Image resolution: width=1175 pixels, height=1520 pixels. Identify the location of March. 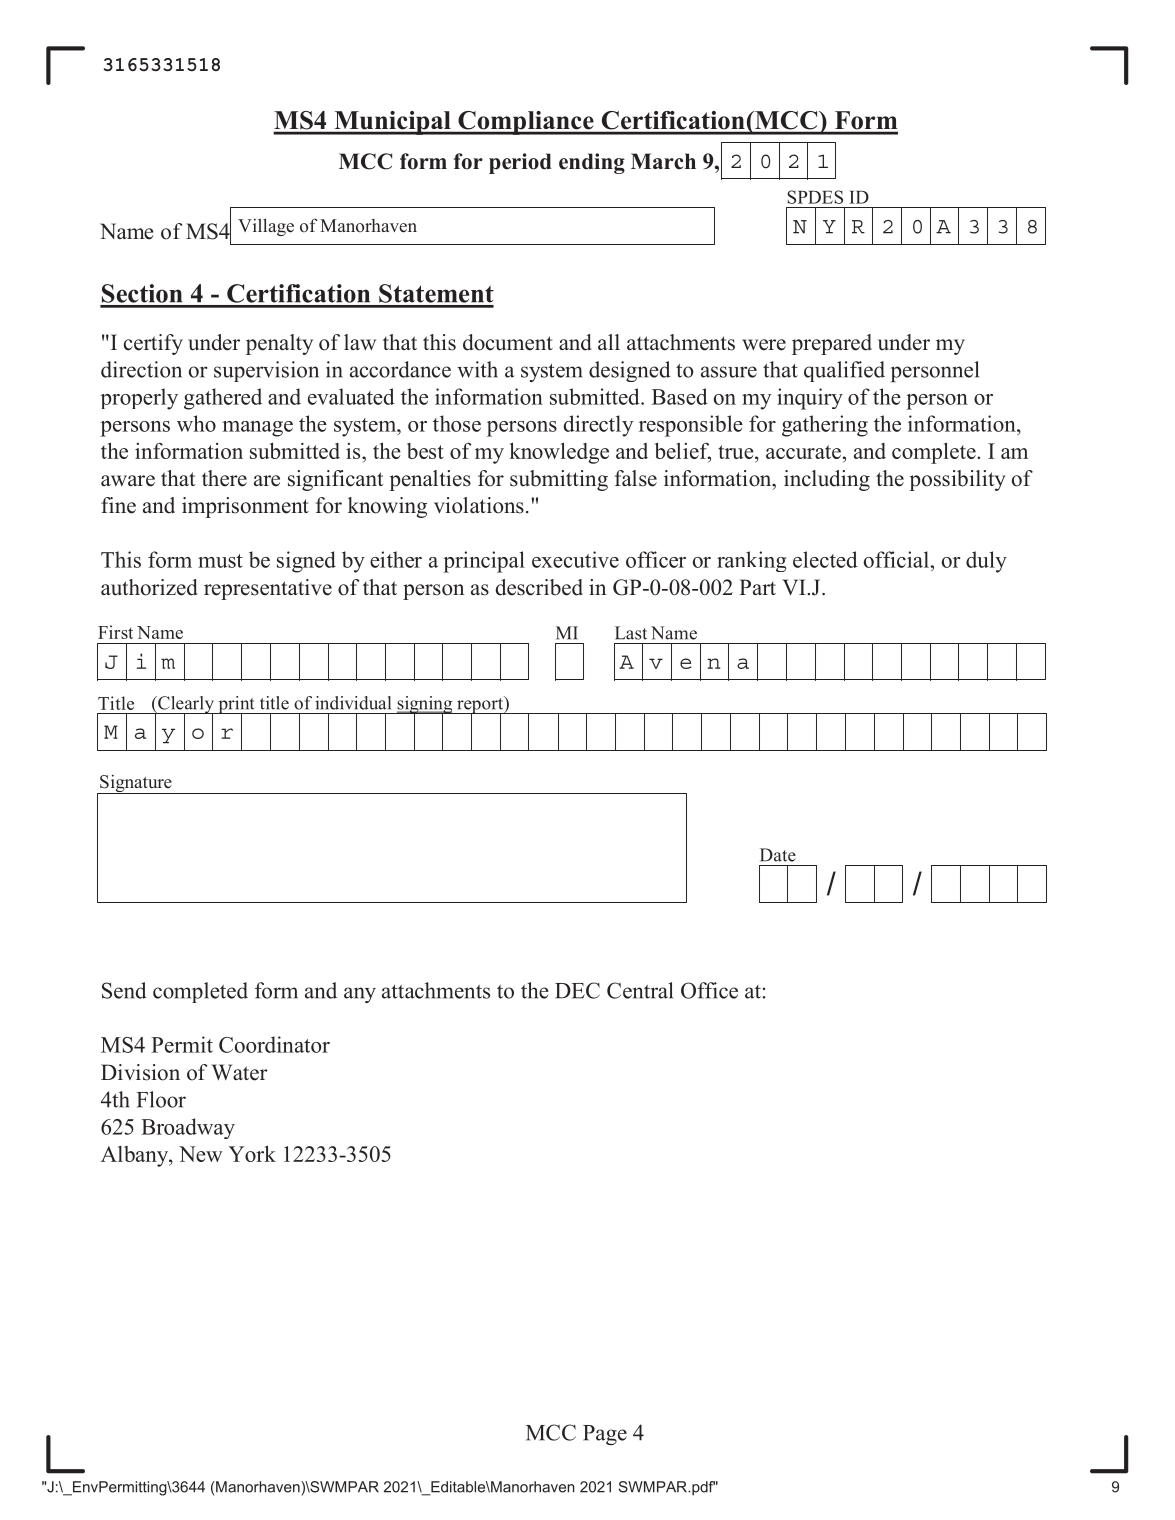
(663, 161).
